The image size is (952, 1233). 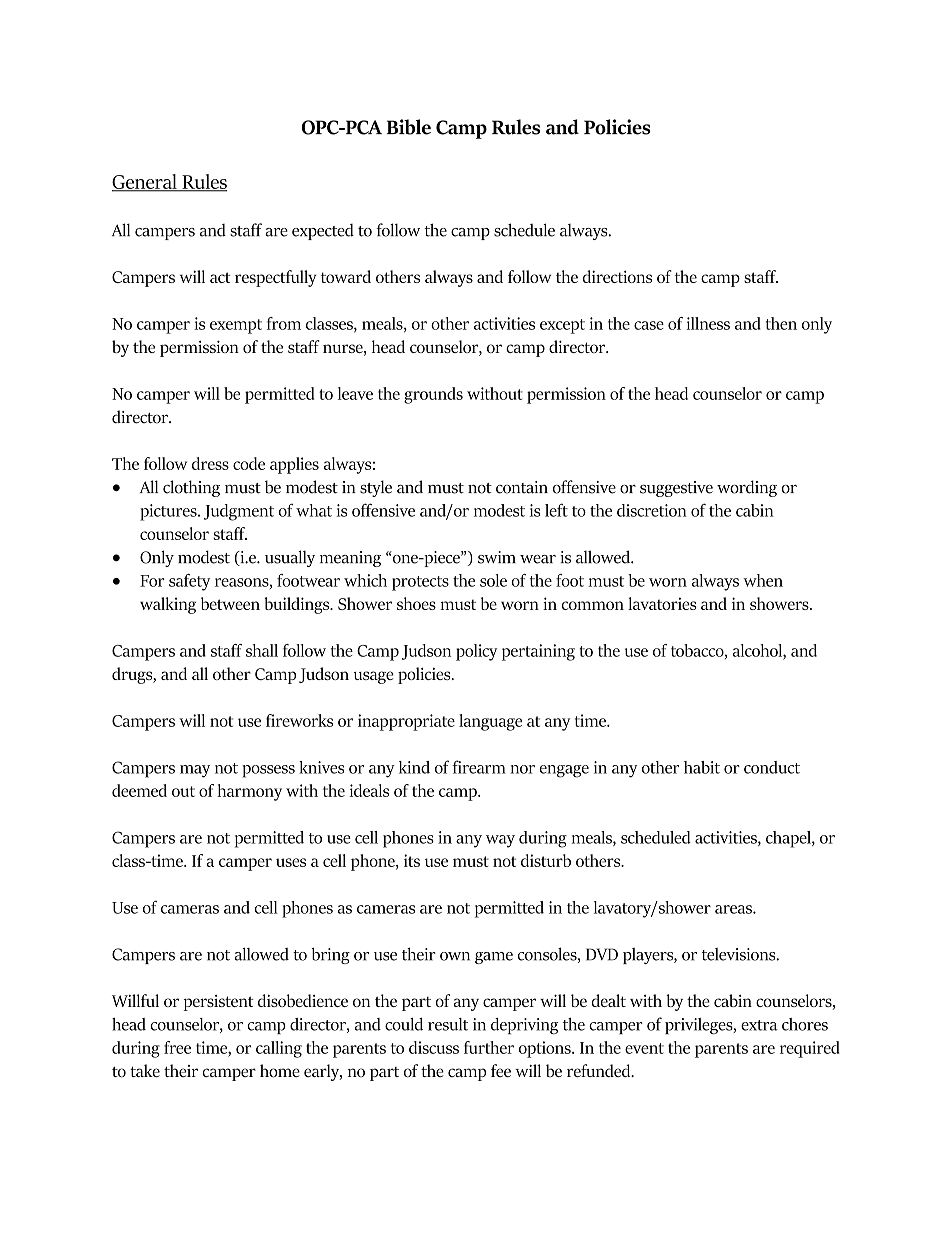 What do you see at coordinates (408, 127) in the screenshot?
I see `Bible` at bounding box center [408, 127].
